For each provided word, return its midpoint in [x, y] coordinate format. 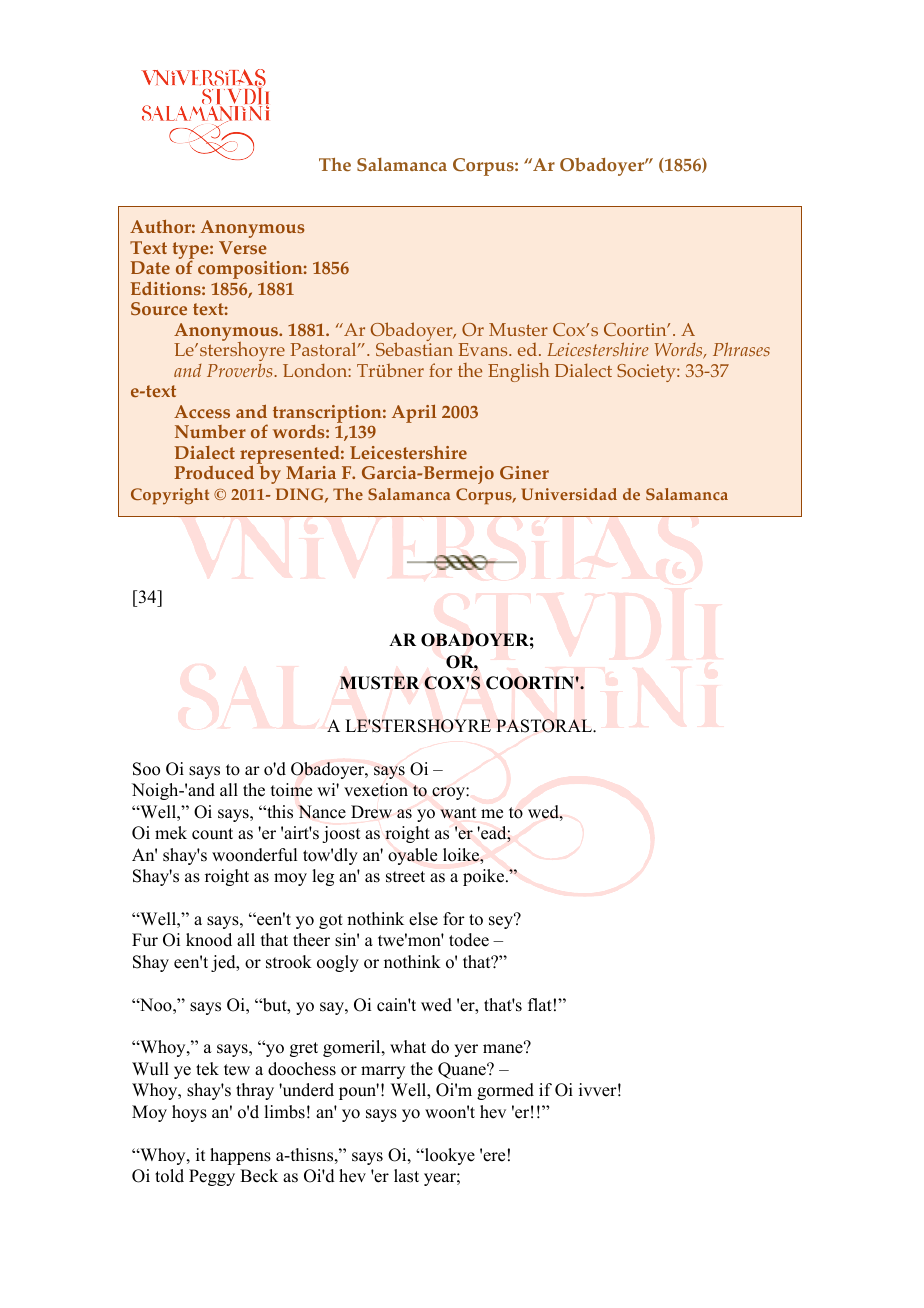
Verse [243, 247]
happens [240, 1156]
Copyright [170, 496]
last [406, 1176]
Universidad [569, 494]
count [212, 834]
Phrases [741, 349]
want [458, 813]
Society [647, 373]
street [405, 877]
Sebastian [414, 349]
